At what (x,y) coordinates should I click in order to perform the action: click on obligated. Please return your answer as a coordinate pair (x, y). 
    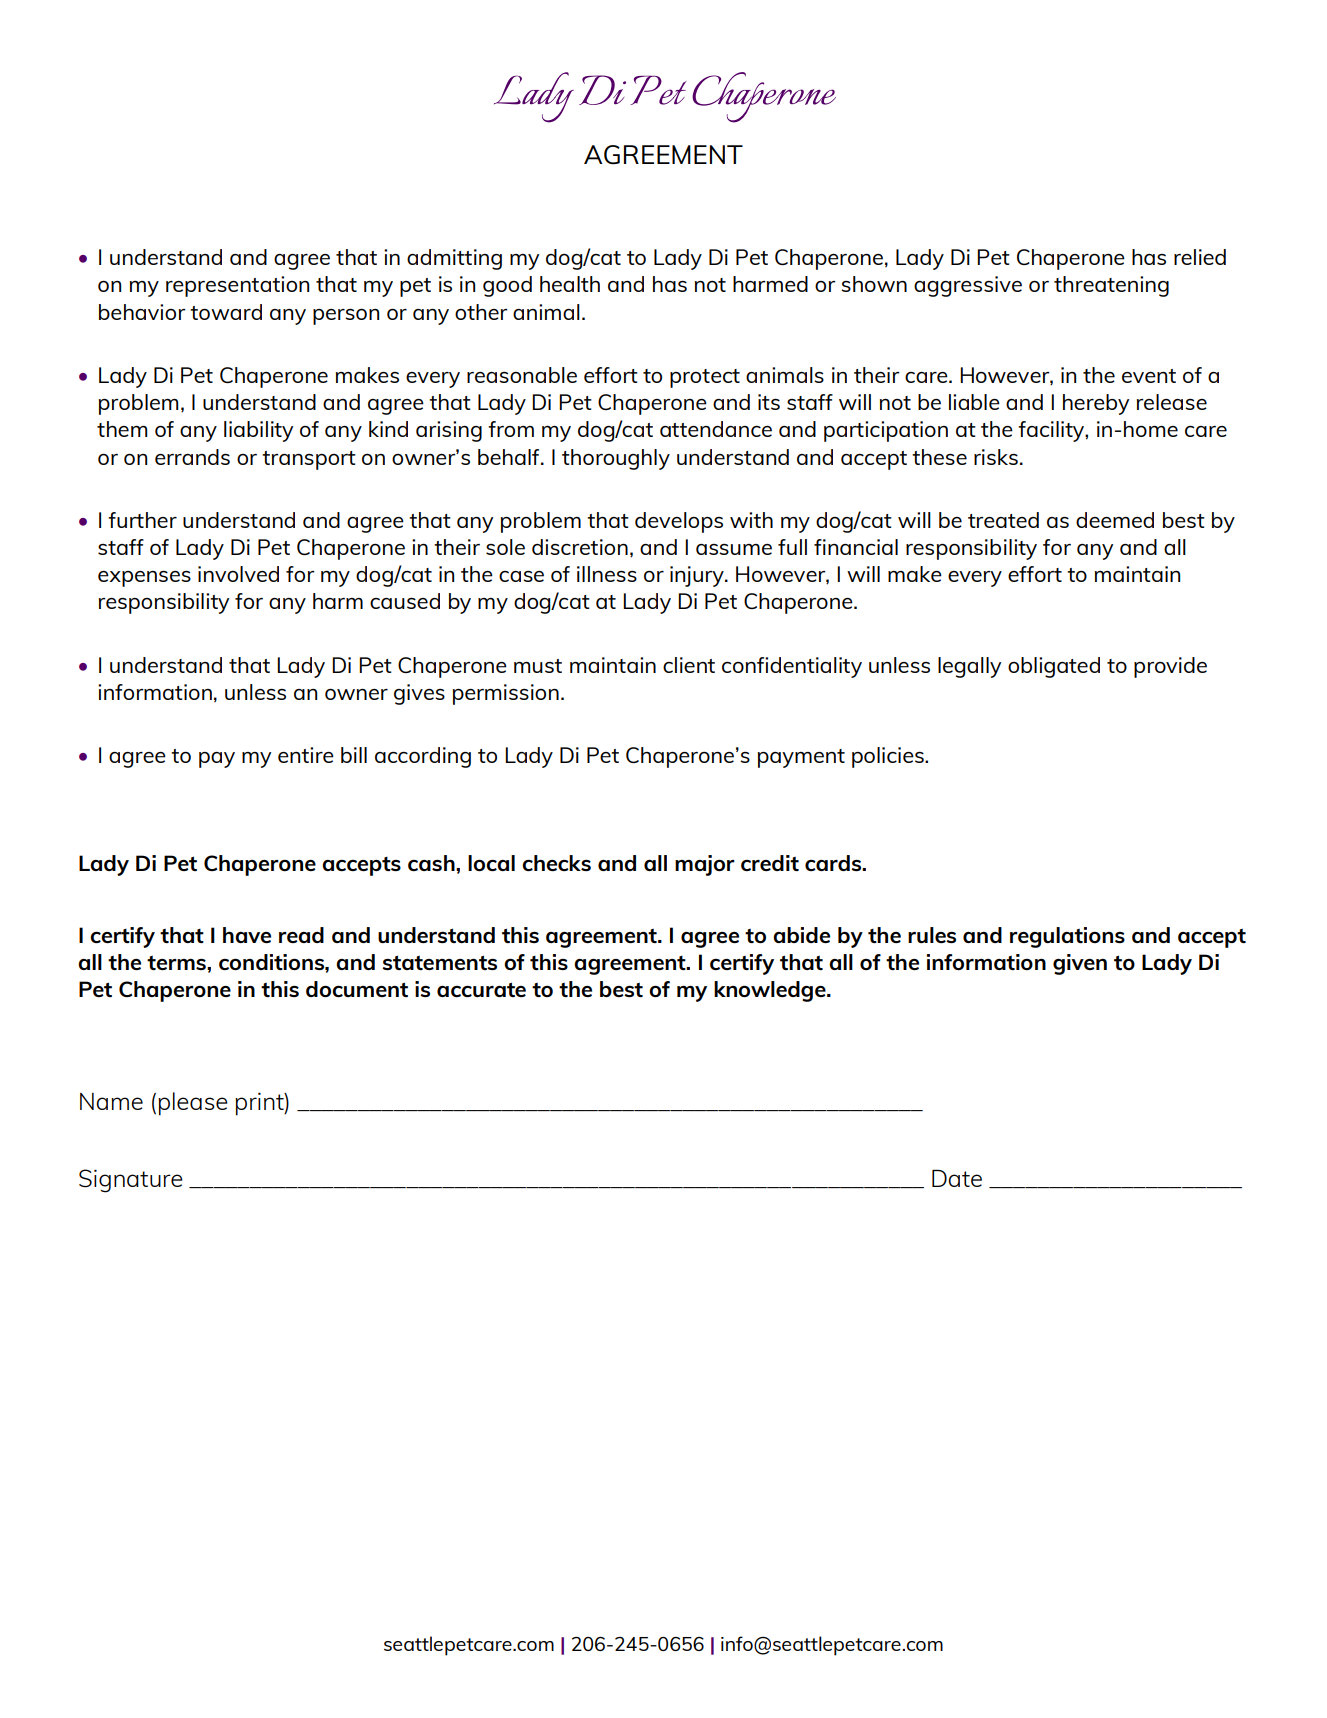
    Looking at the image, I should click on (1054, 667).
